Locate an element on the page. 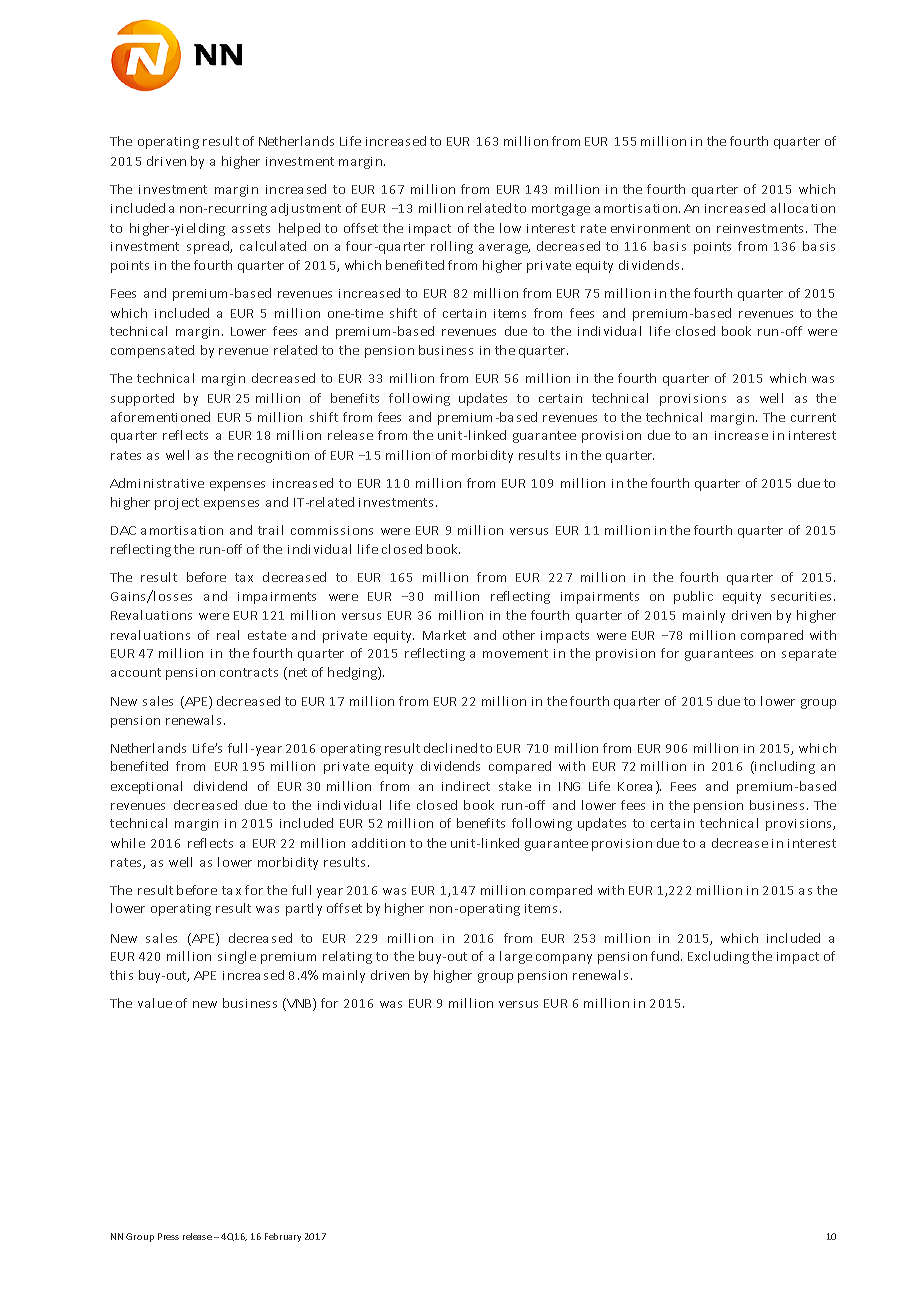 This page has height=1308, width=924. rolling is located at coordinates (452, 247).
